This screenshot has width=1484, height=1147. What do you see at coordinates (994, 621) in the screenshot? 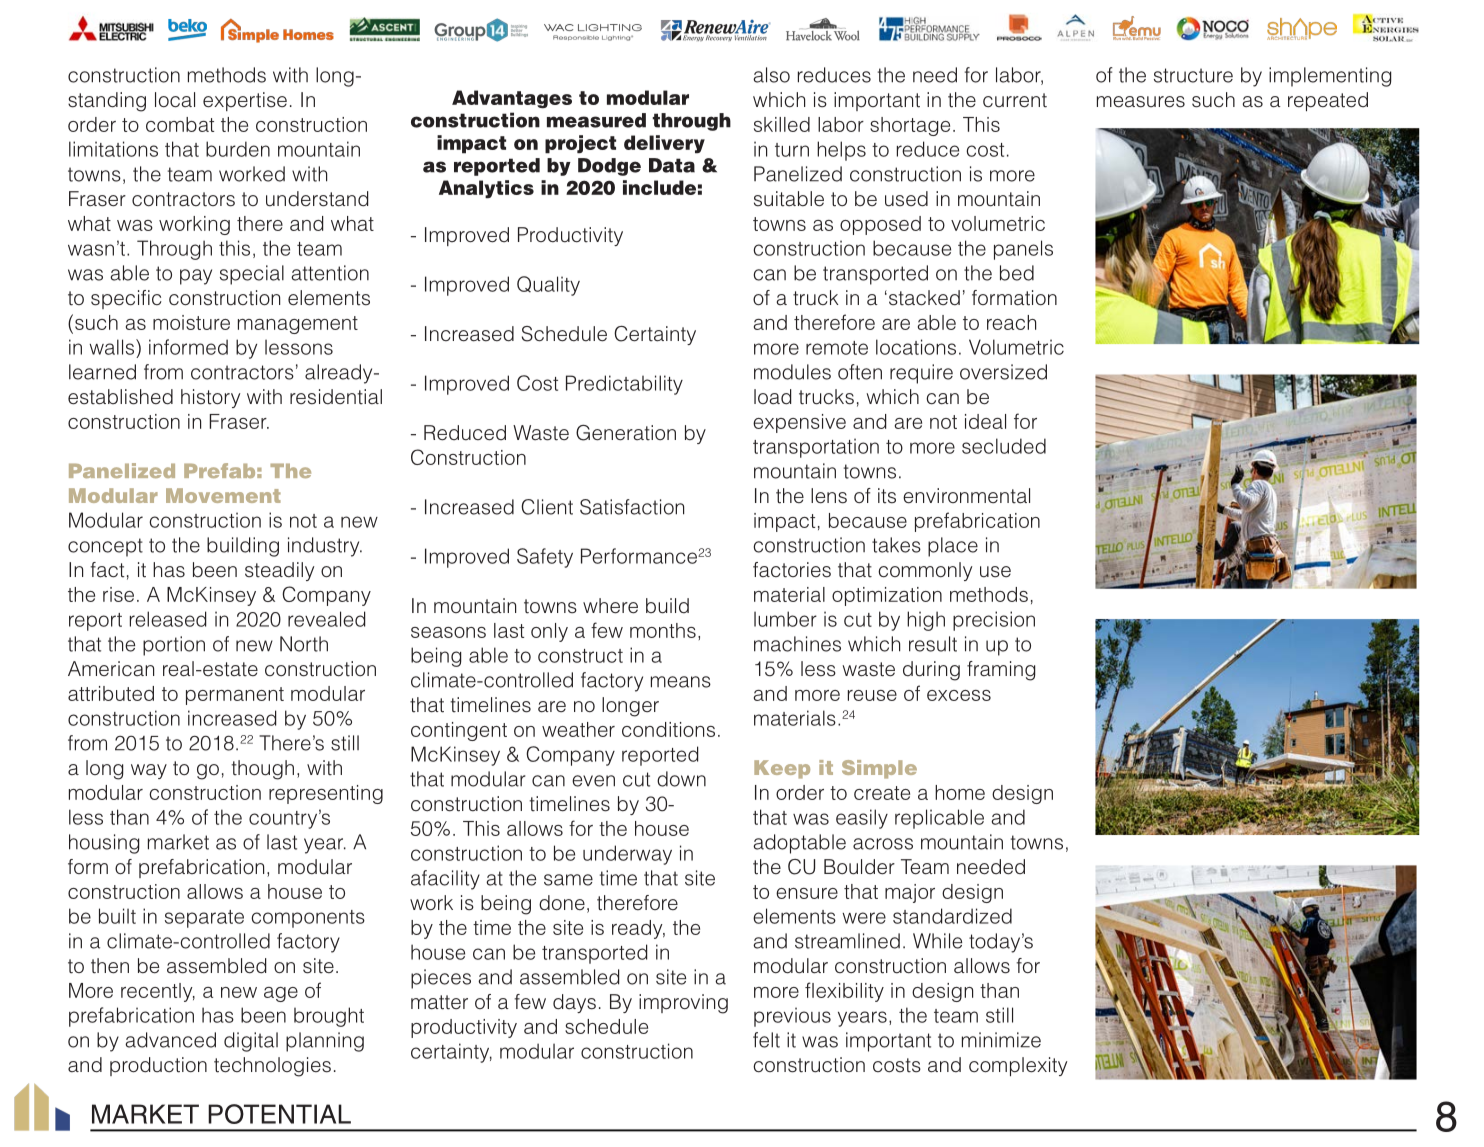
I see `precision` at bounding box center [994, 621].
